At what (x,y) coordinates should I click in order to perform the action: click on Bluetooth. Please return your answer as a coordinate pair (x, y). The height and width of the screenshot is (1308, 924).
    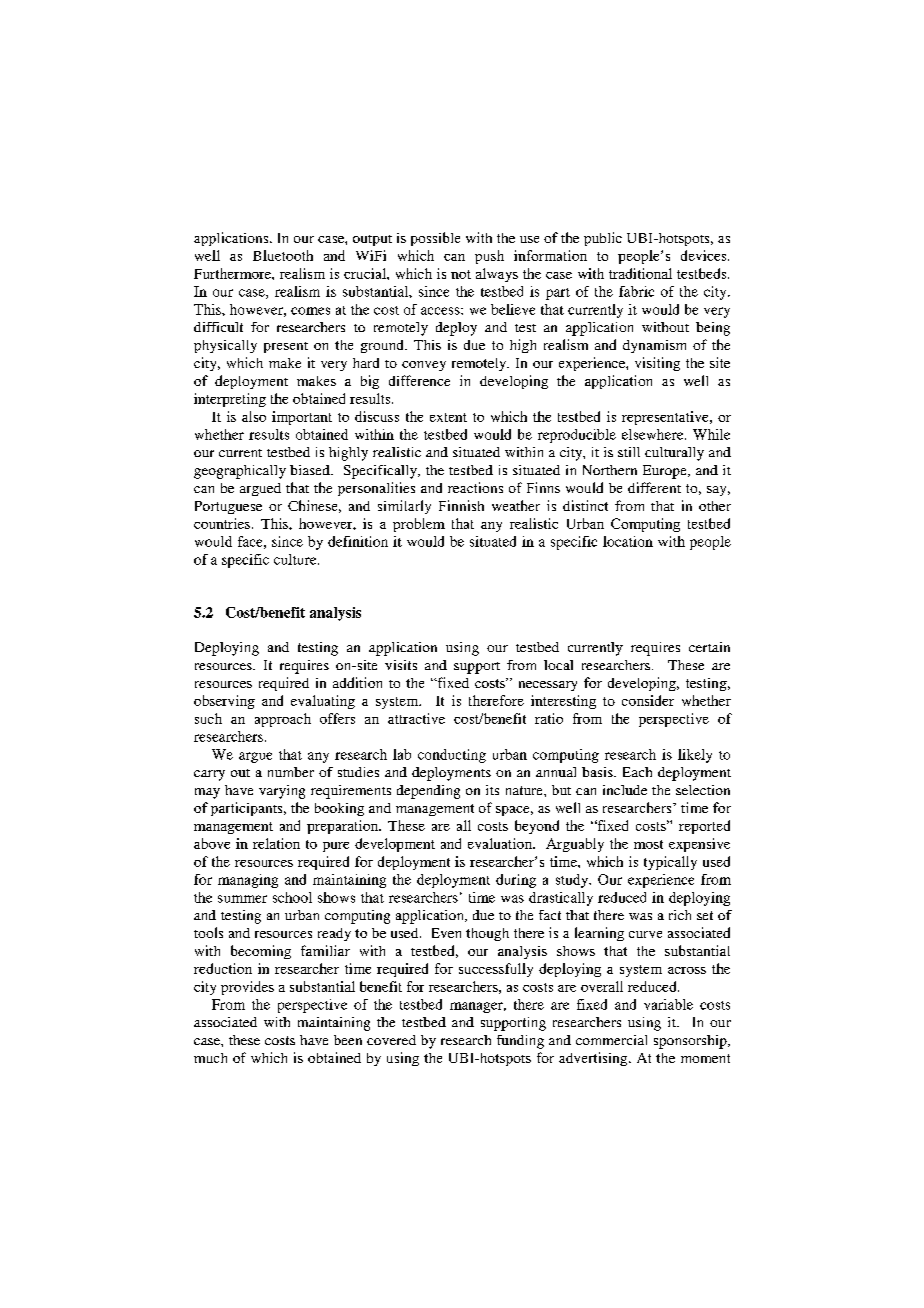
    Looking at the image, I should click on (283, 255).
